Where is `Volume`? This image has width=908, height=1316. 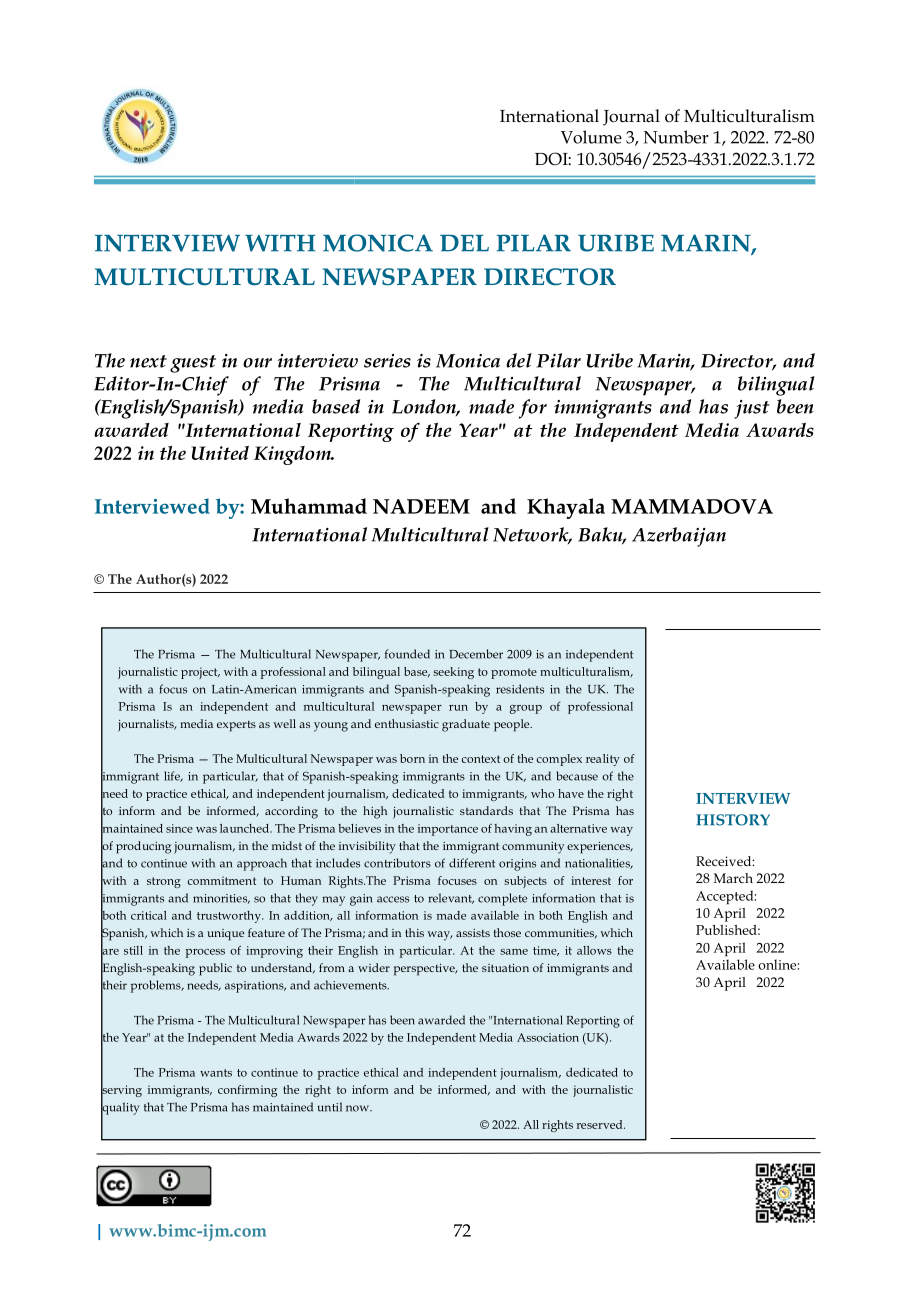
Volume is located at coordinates (591, 137).
